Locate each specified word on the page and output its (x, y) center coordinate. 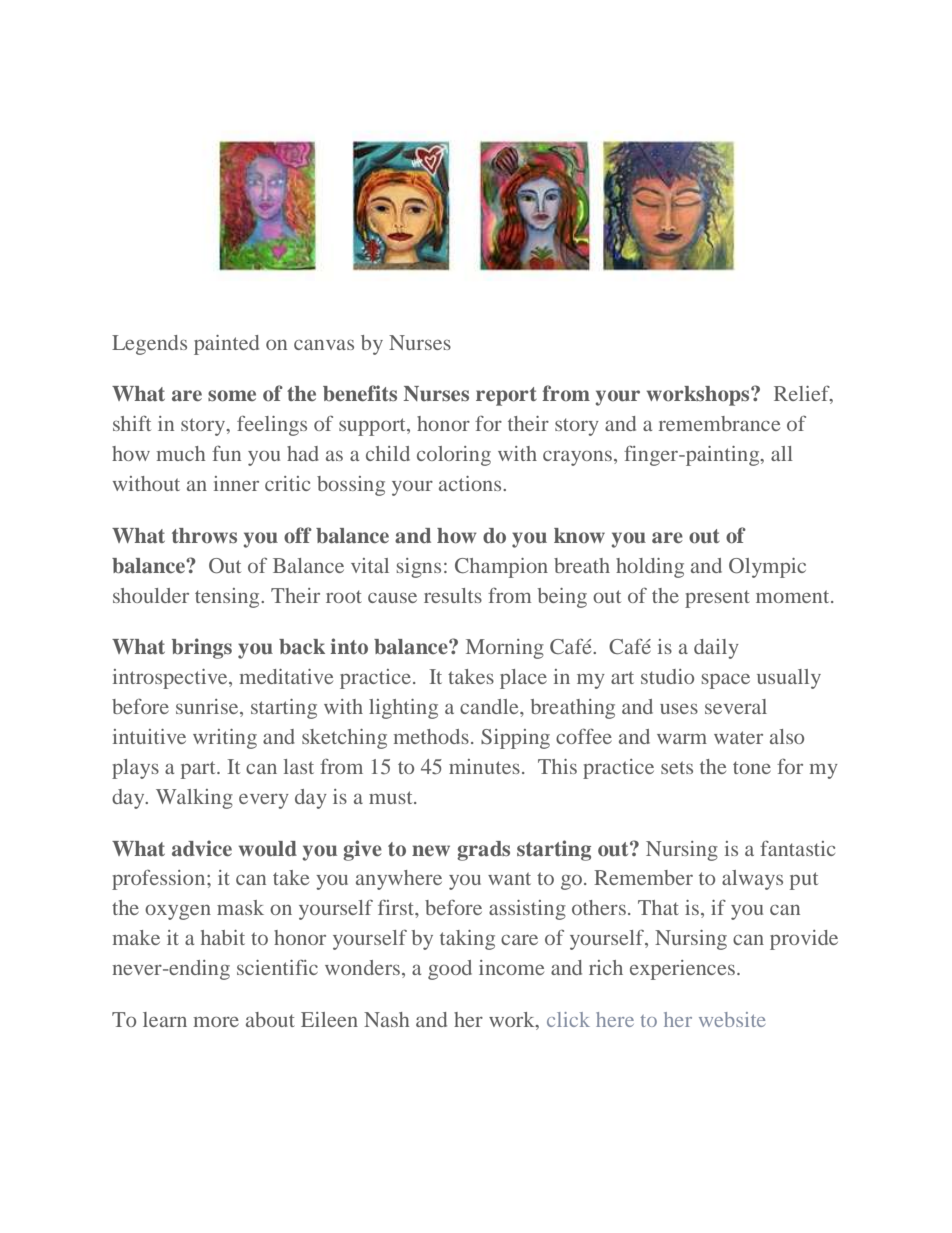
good (450, 970)
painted (226, 345)
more (216, 1022)
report (506, 396)
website (732, 1019)
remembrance (719, 423)
